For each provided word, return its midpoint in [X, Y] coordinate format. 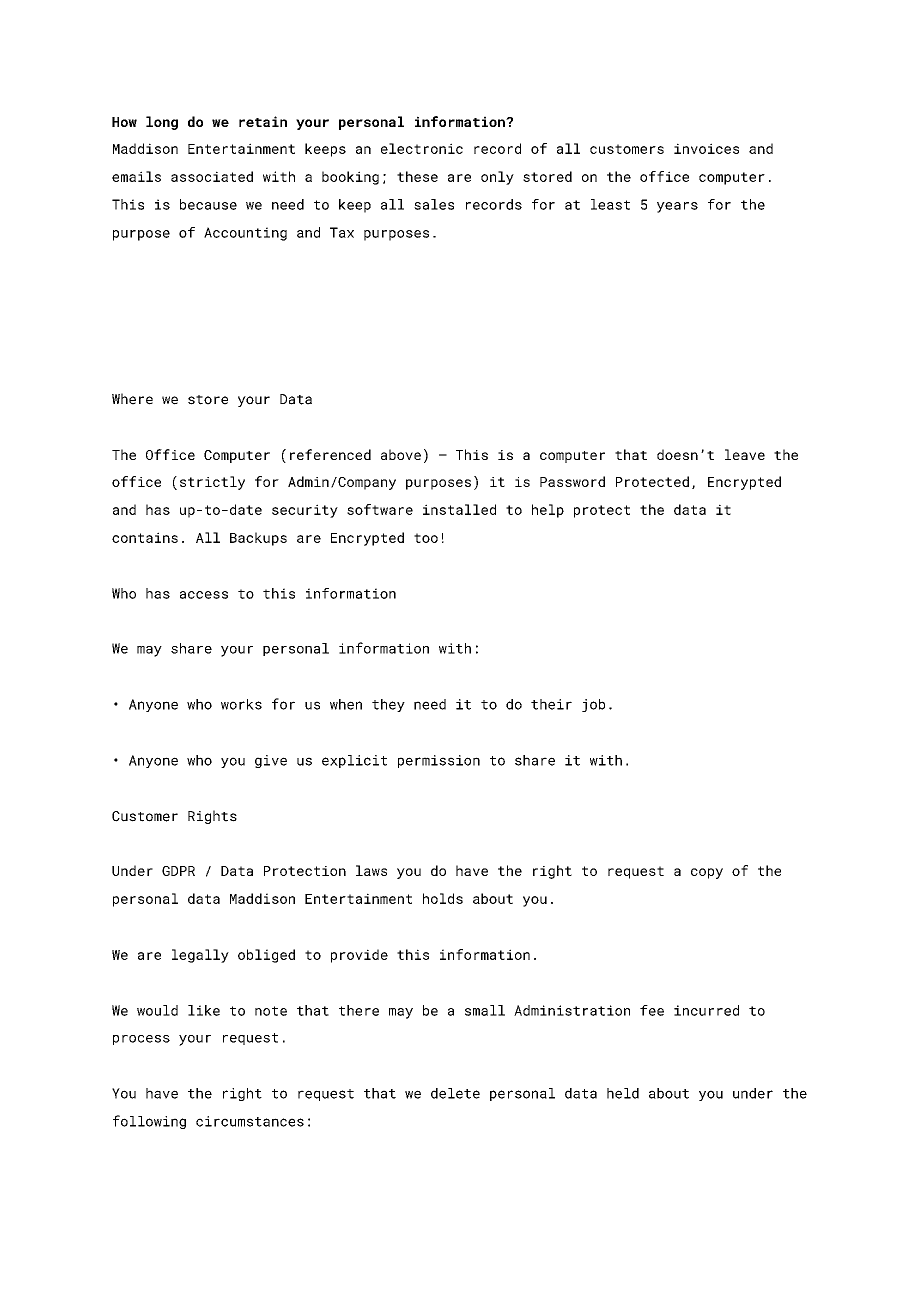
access [204, 595]
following [149, 1122]
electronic [422, 148]
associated [212, 176]
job [593, 705]
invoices [706, 148]
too [426, 538]
